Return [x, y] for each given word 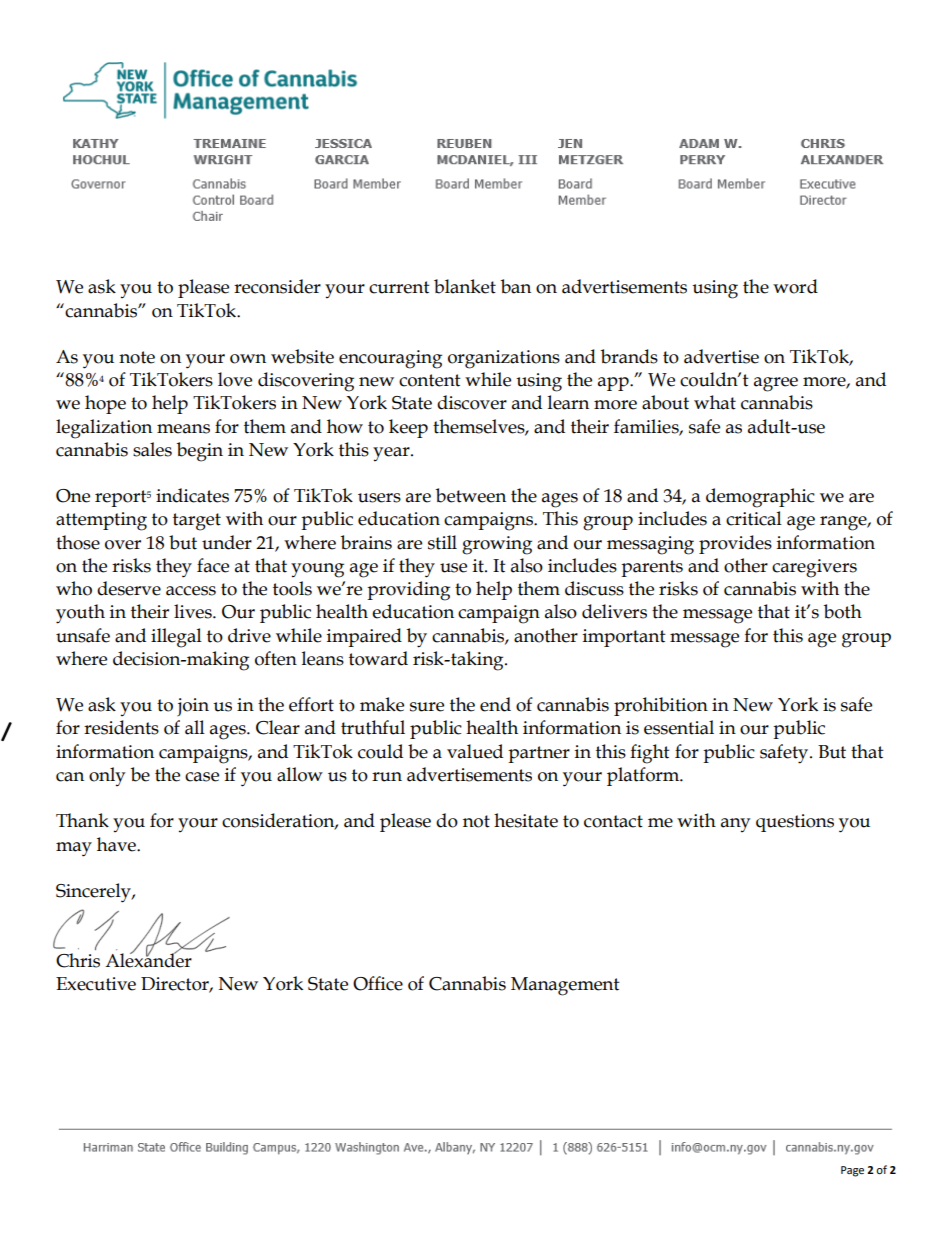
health [492, 727]
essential [679, 727]
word [795, 286]
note [137, 357]
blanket [465, 286]
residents [121, 727]
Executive [96, 984]
